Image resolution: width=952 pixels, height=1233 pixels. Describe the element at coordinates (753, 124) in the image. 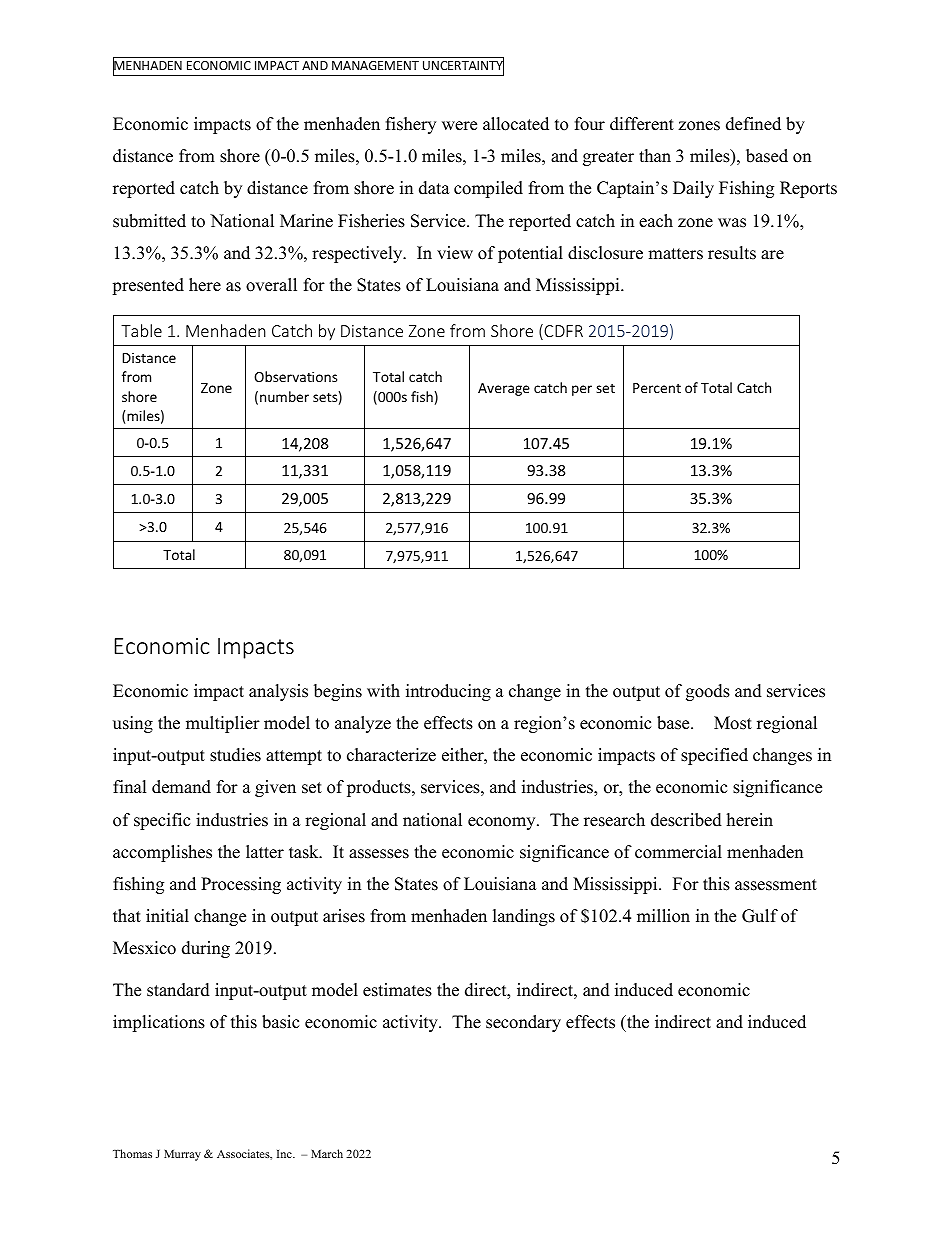

I see `defined` at that location.
